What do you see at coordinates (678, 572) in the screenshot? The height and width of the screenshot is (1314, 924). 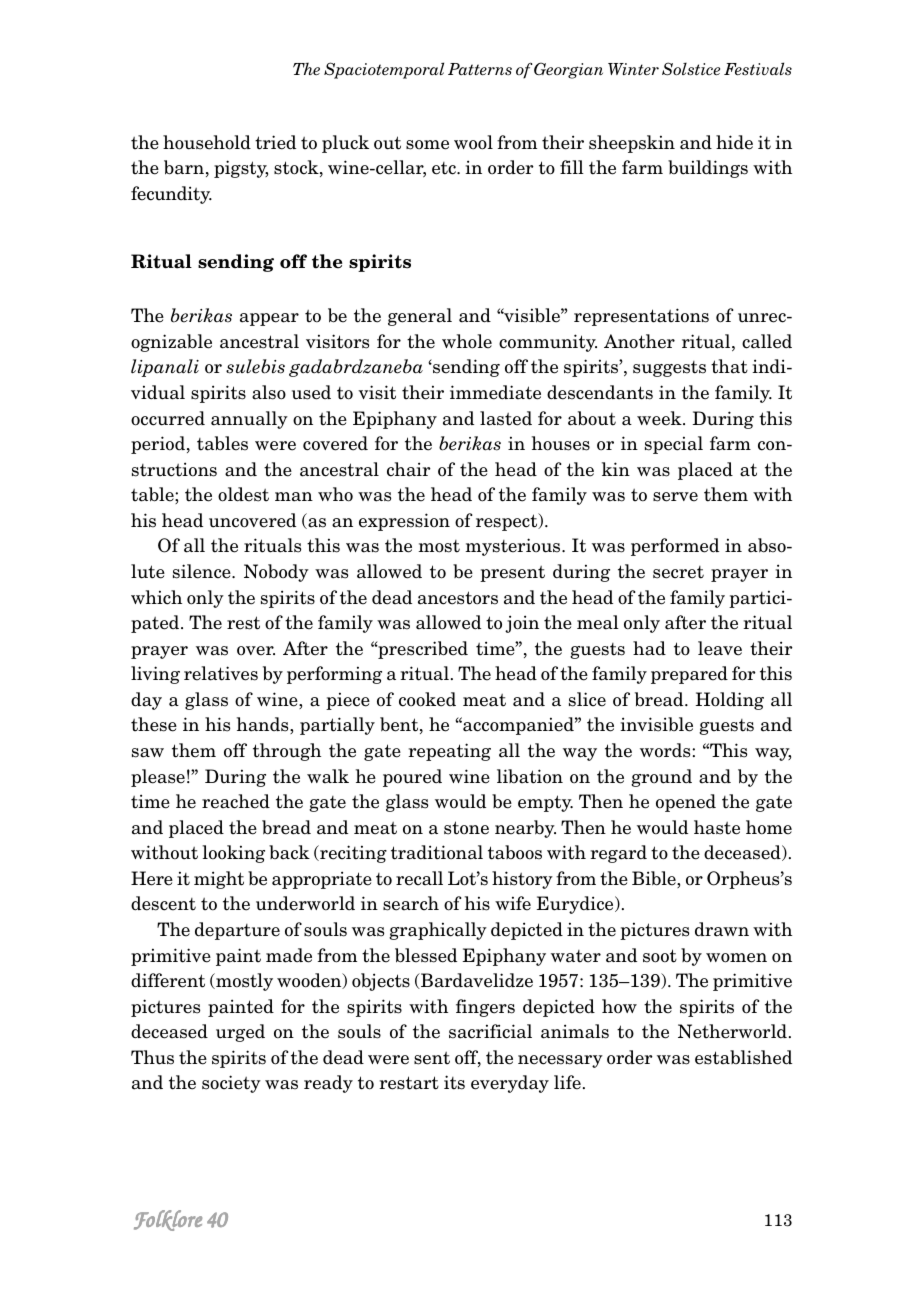 I see `secret` at bounding box center [678, 572].
